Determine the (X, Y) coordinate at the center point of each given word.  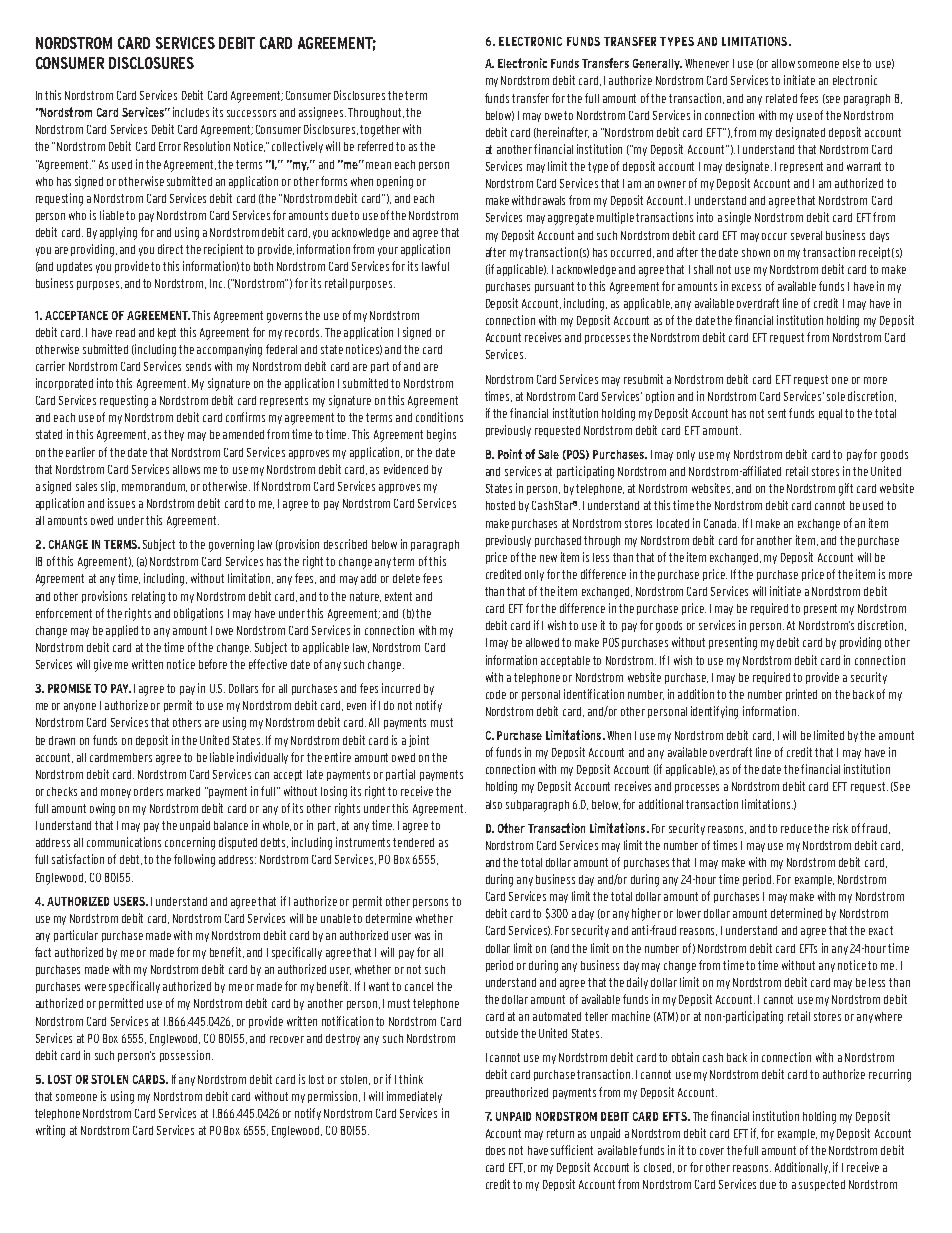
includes (191, 112)
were (95, 987)
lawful (435, 266)
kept (167, 333)
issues (121, 503)
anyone (80, 707)
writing (50, 1131)
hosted (500, 505)
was (422, 936)
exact (881, 930)
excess (746, 287)
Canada (721, 523)
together (380, 131)
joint (419, 741)
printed (801, 695)
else (851, 63)
